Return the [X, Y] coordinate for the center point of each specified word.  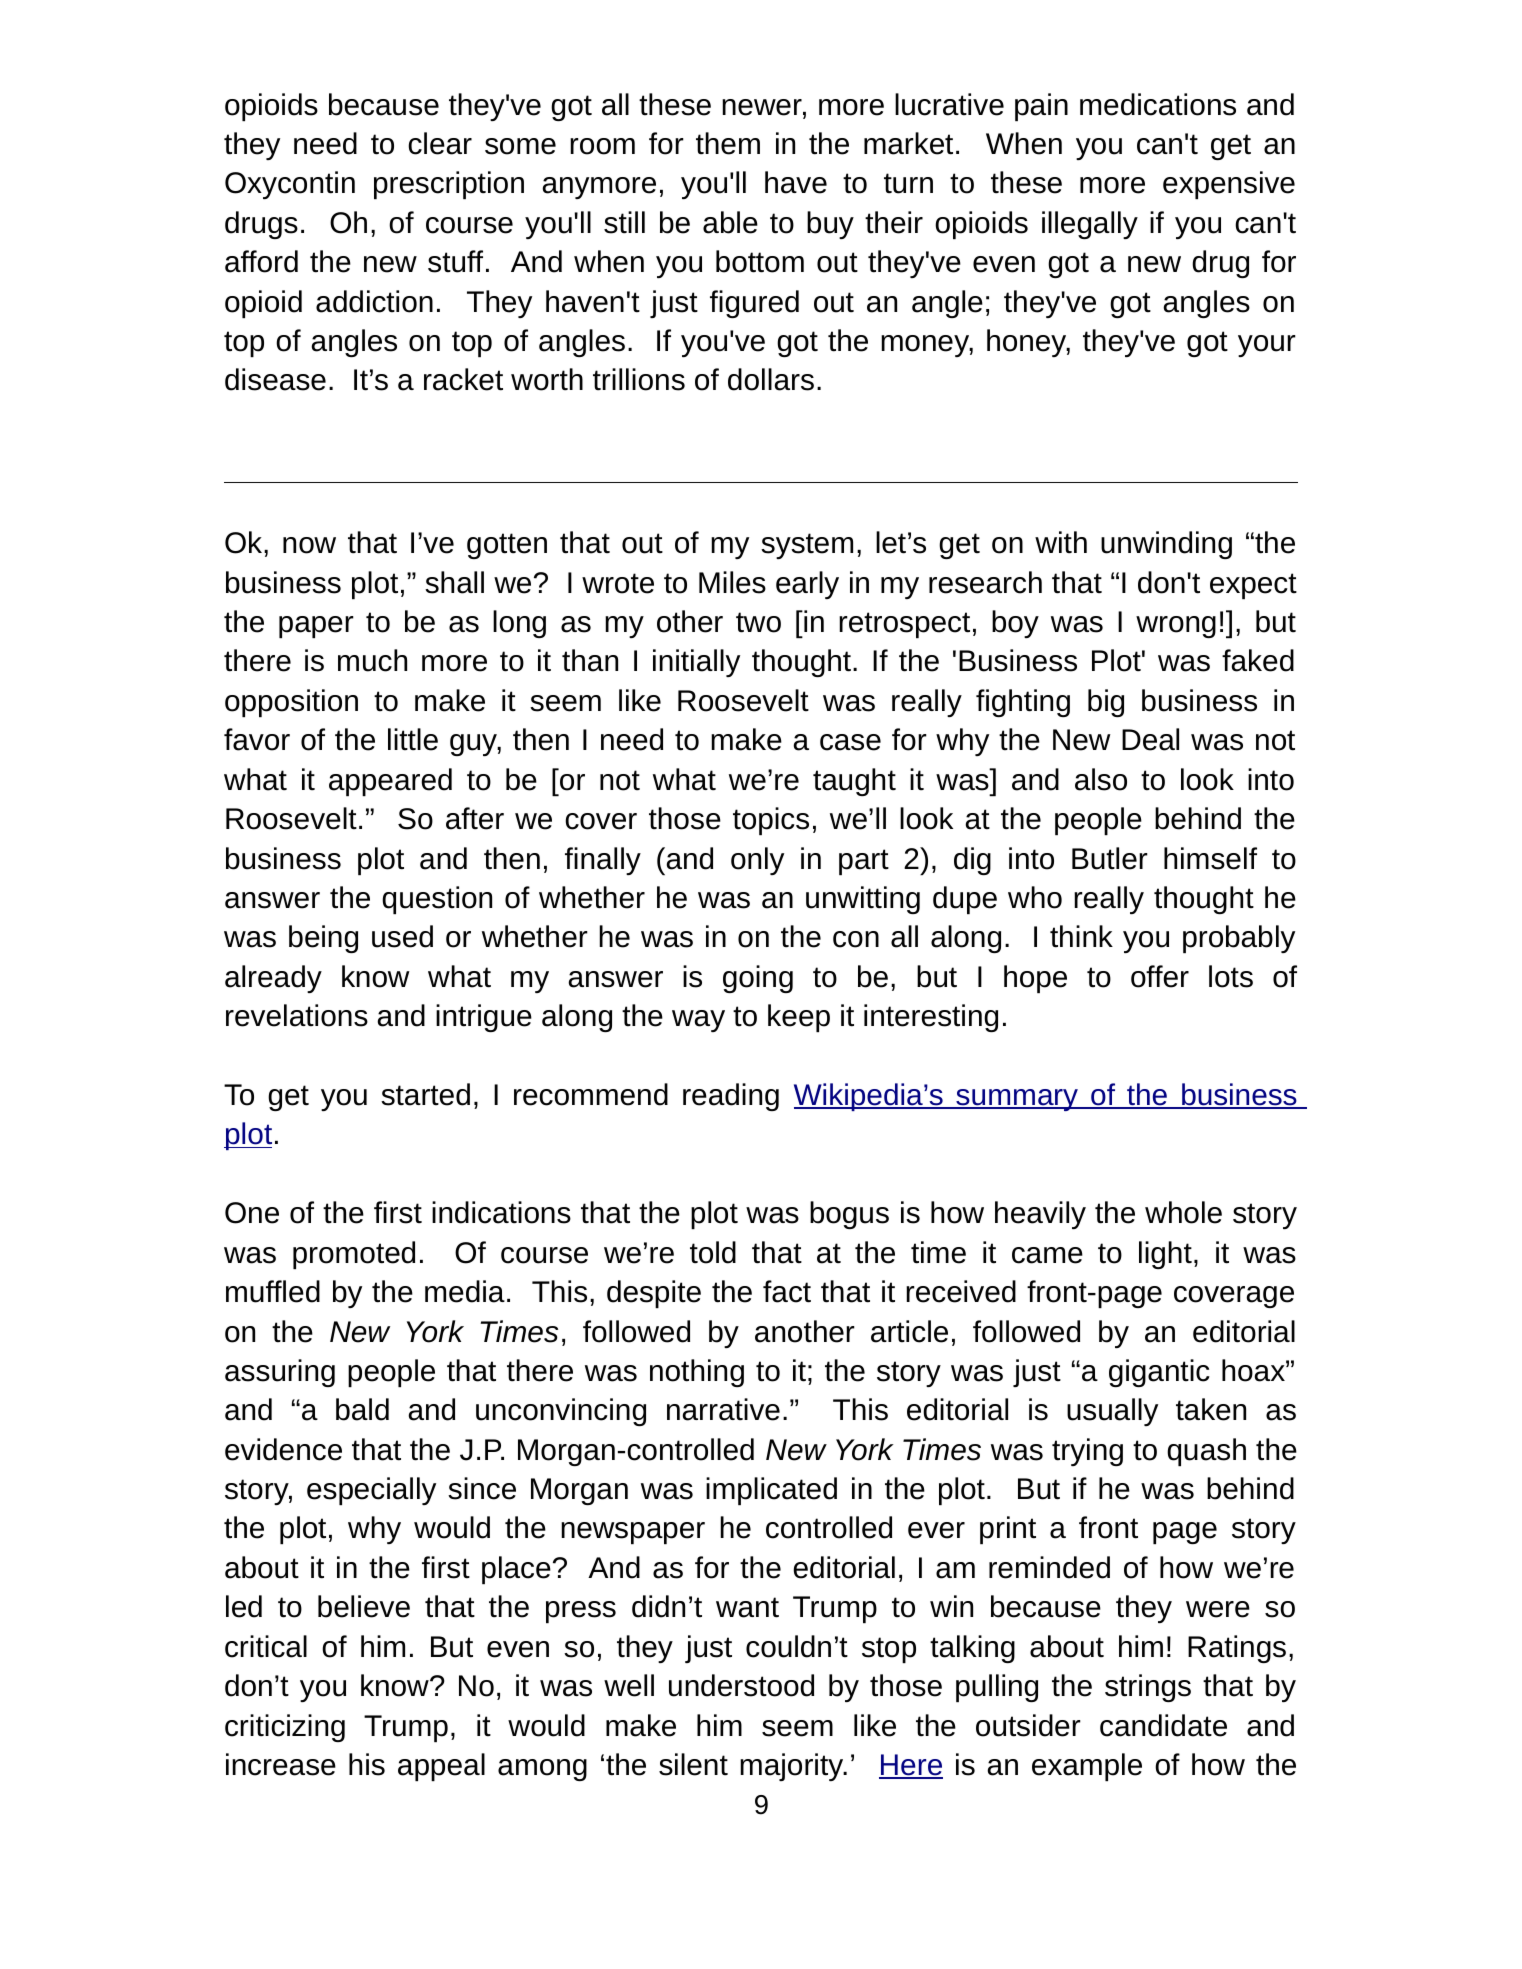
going [758, 979]
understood [741, 1685]
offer [1160, 976]
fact [787, 1291]
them [728, 143]
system [807, 546]
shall [454, 582]
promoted [354, 1255]
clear [440, 143]
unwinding [1166, 545]
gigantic [1159, 1373]
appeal [441, 1767]
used [402, 936]
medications [1158, 104]
